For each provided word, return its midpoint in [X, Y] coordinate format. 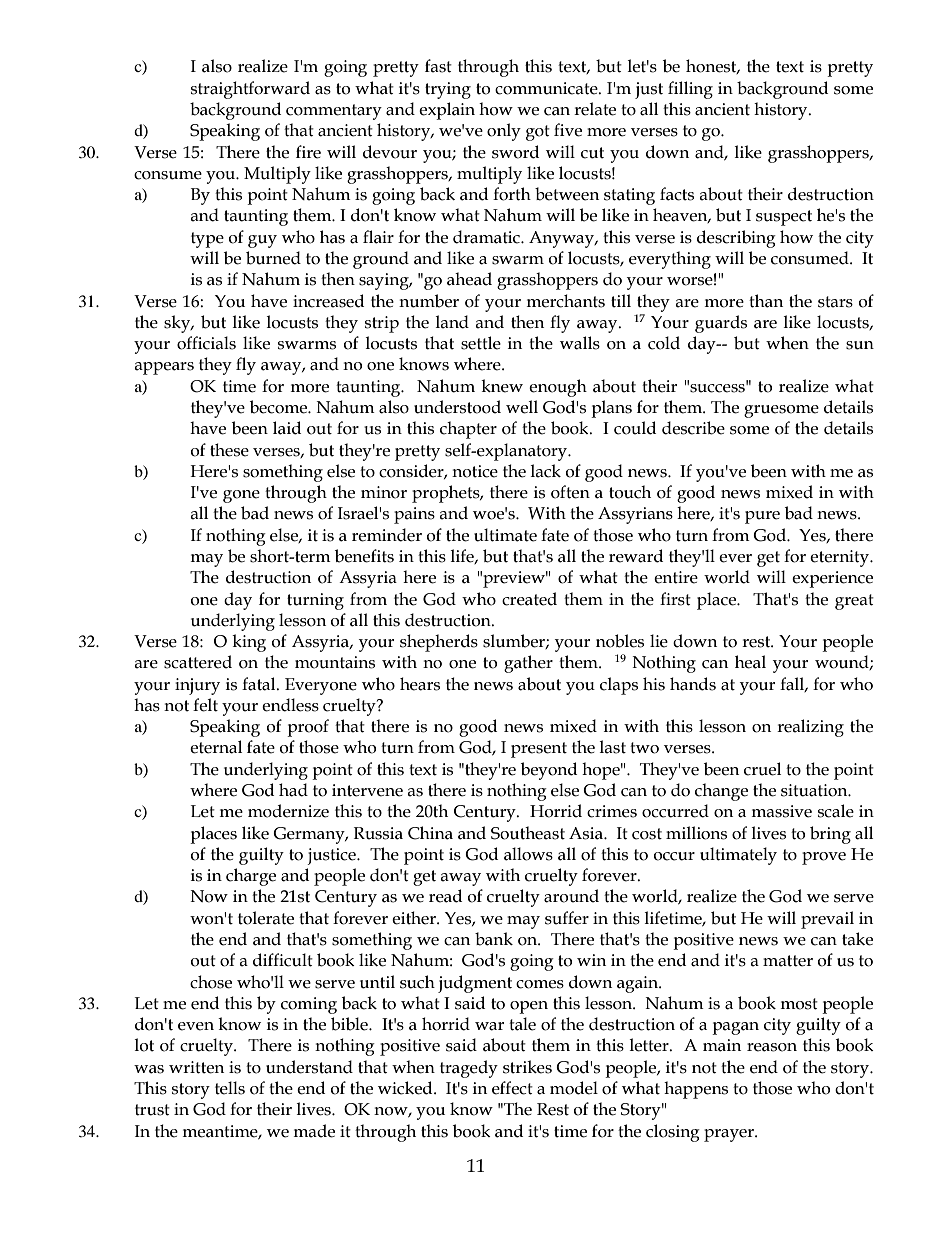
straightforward [250, 90]
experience [832, 579]
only [504, 132]
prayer [730, 1135]
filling [690, 90]
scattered [198, 662]
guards [721, 324]
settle [481, 343]
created [529, 599]
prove [824, 858]
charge [251, 877]
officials [206, 343]
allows [528, 854]
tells [230, 1088]
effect [512, 1088]
